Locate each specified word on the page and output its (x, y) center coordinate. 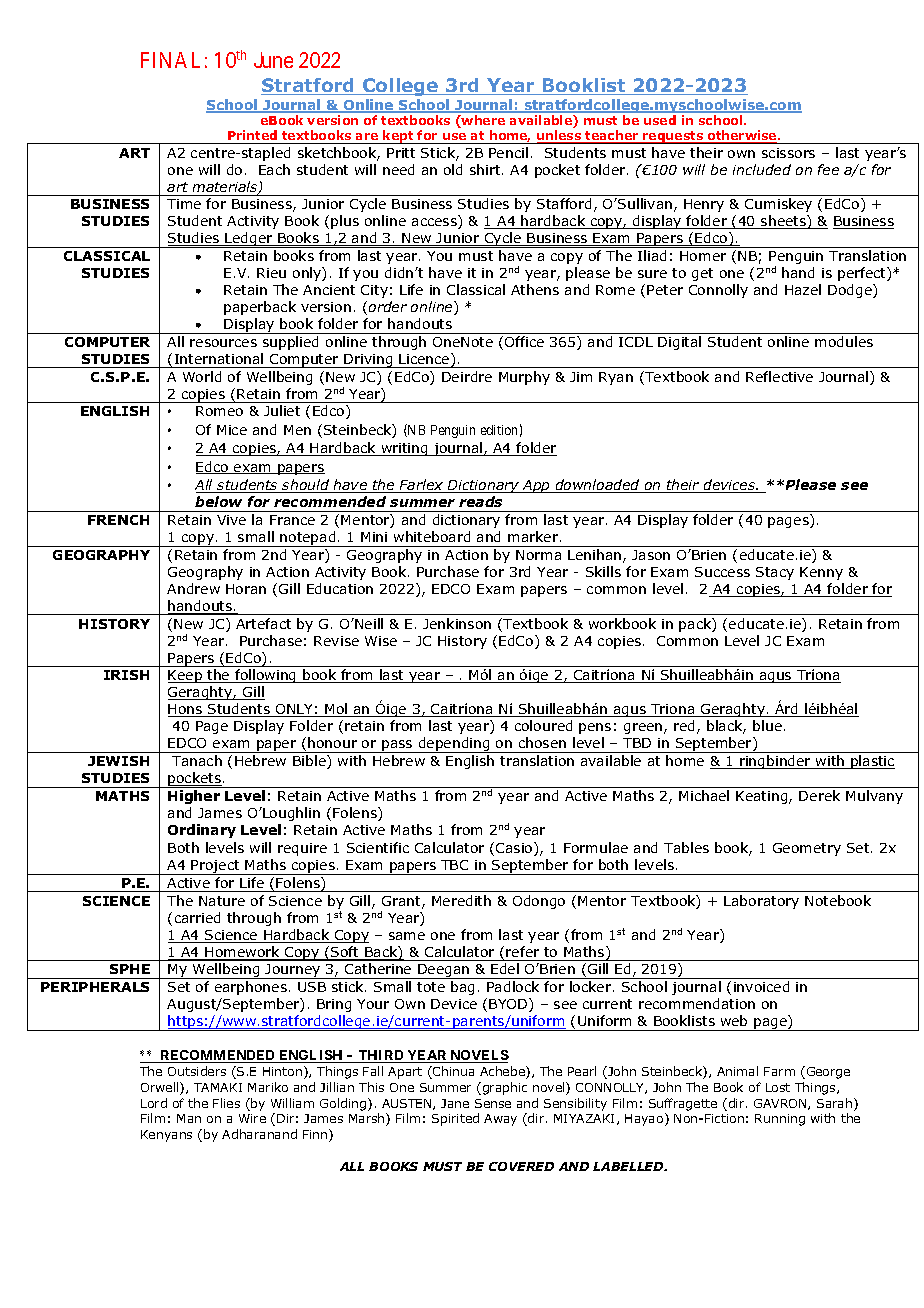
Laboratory (761, 902)
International (219, 358)
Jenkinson (457, 623)
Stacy (775, 573)
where (482, 121)
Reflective (779, 376)
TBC (454, 865)
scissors (788, 153)
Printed (252, 135)
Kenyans (166, 1136)
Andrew (193, 588)
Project (216, 867)
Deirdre (467, 376)
